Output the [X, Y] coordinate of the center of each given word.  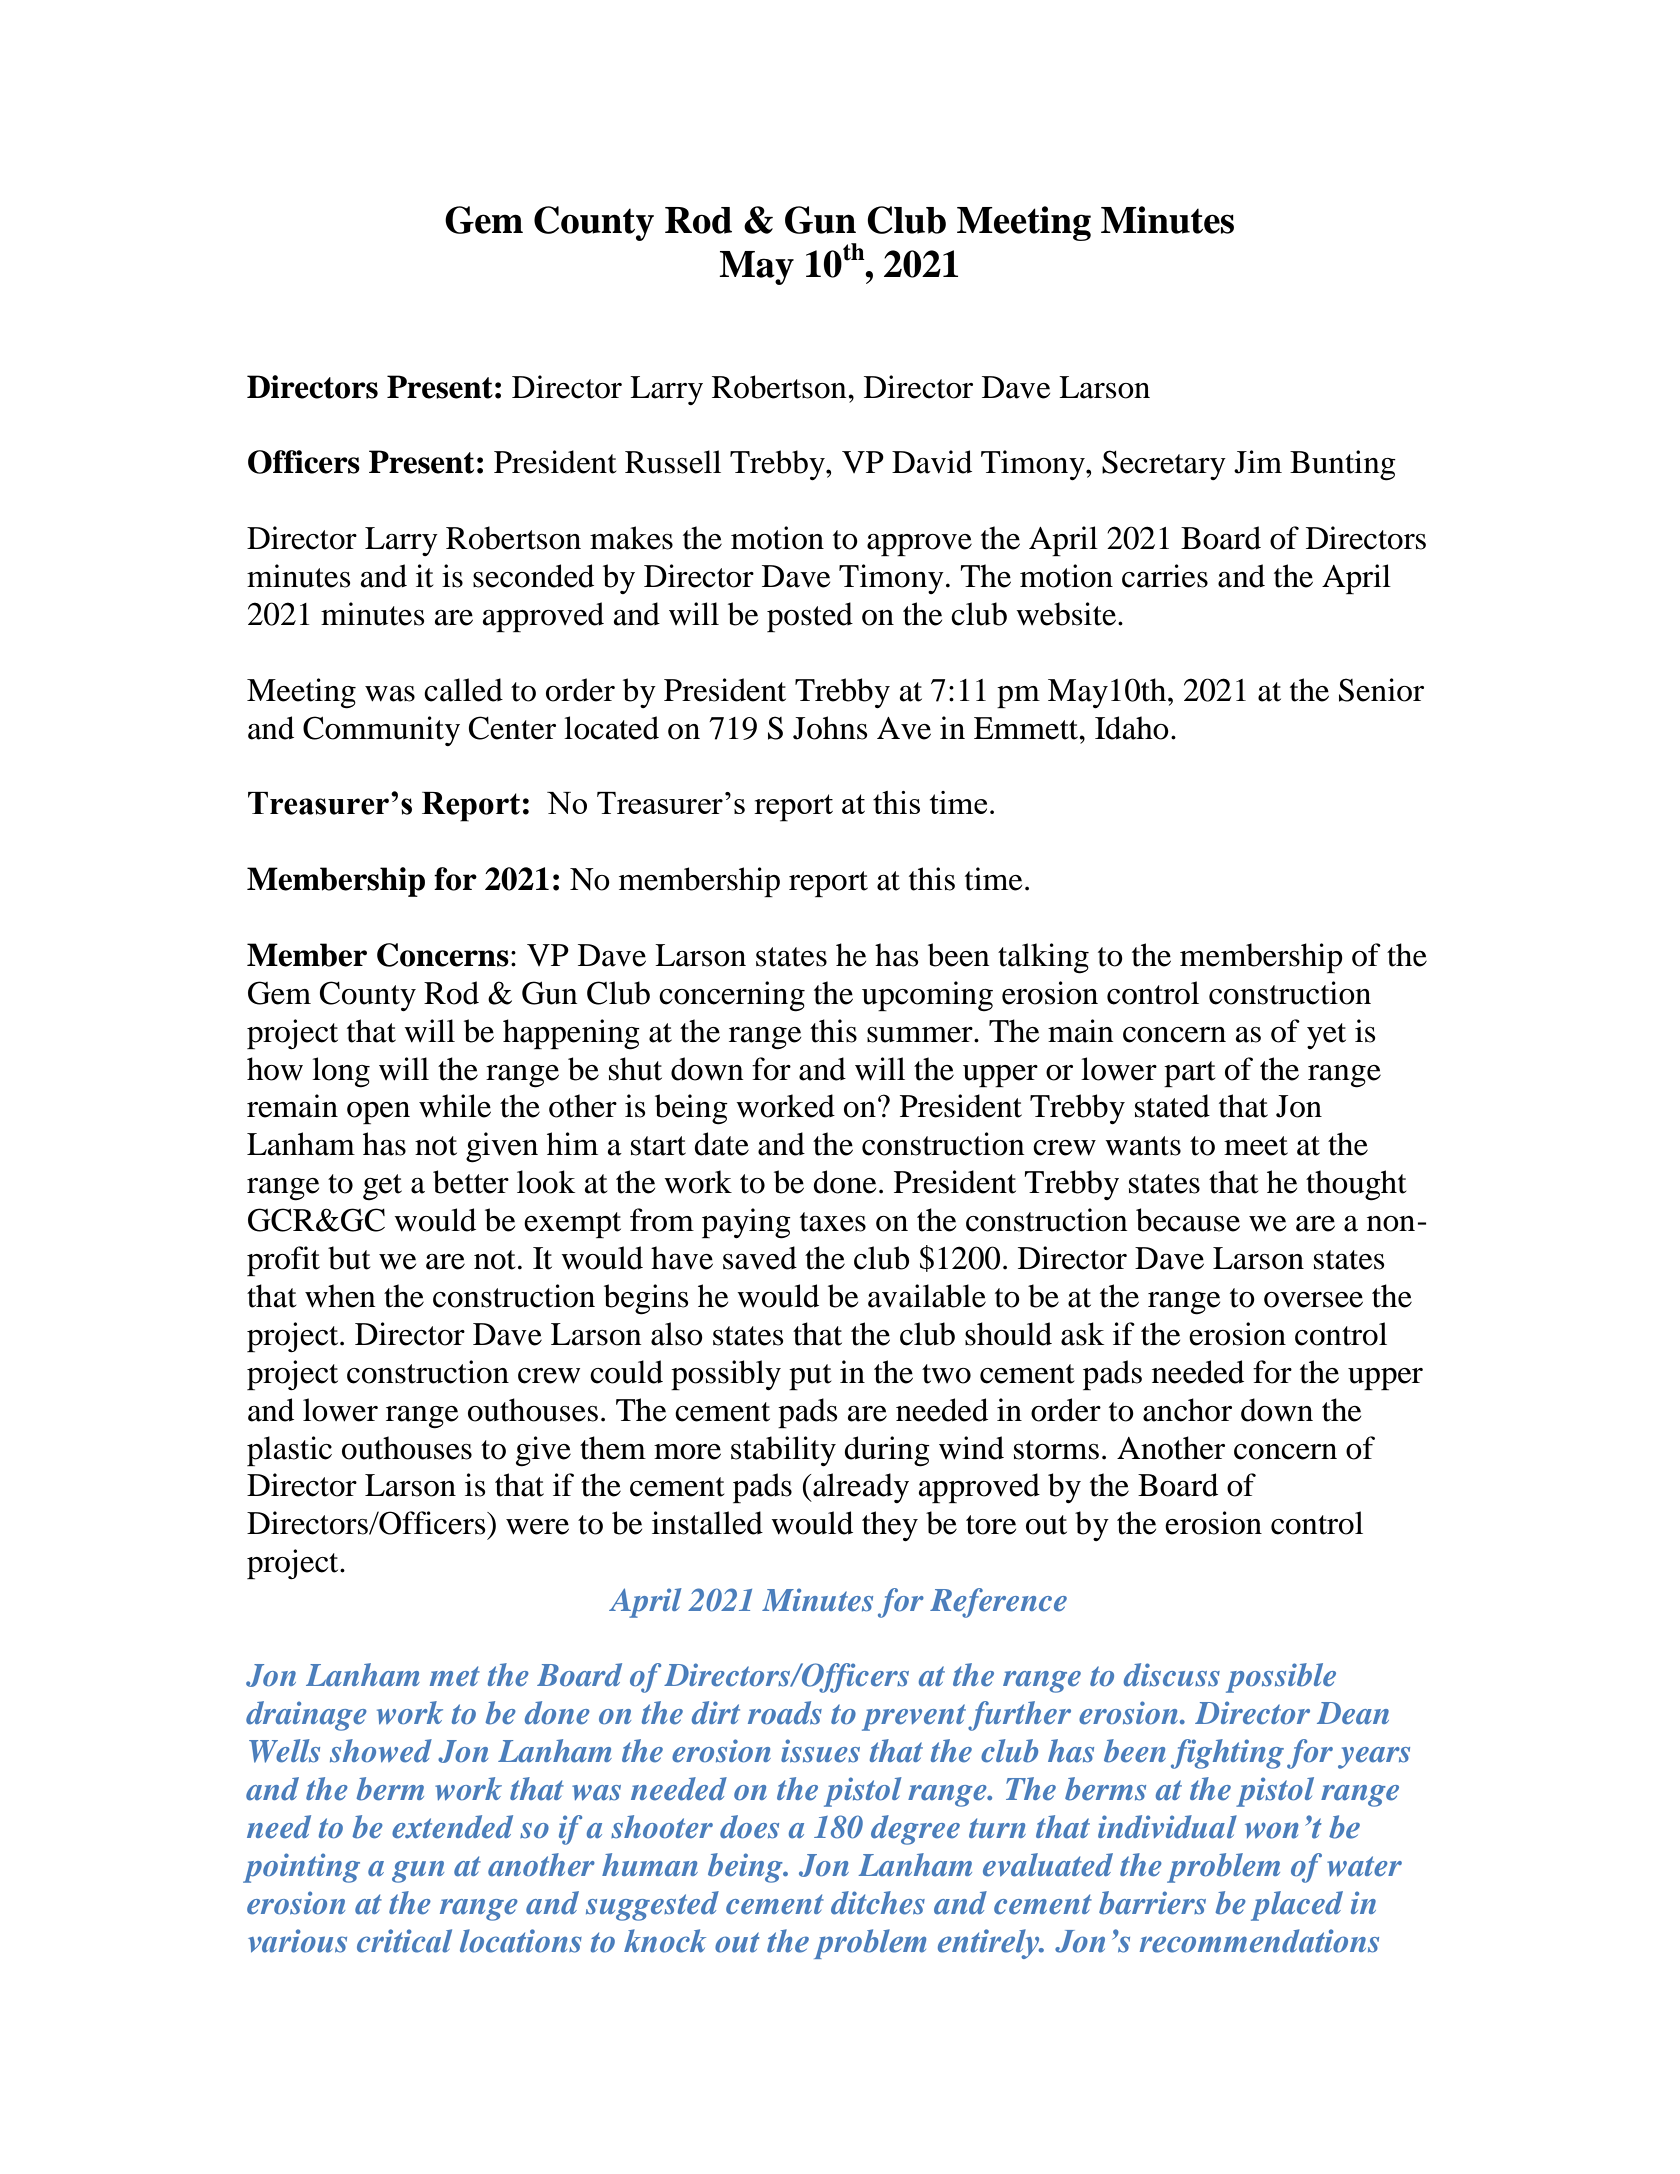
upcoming [927, 996]
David [932, 462]
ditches [878, 1903]
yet [1326, 1036]
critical [404, 1941]
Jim [1258, 462]
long [341, 1072]
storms [1056, 1450]
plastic [289, 1451]
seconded [533, 576]
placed [1297, 1906]
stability [783, 1451]
